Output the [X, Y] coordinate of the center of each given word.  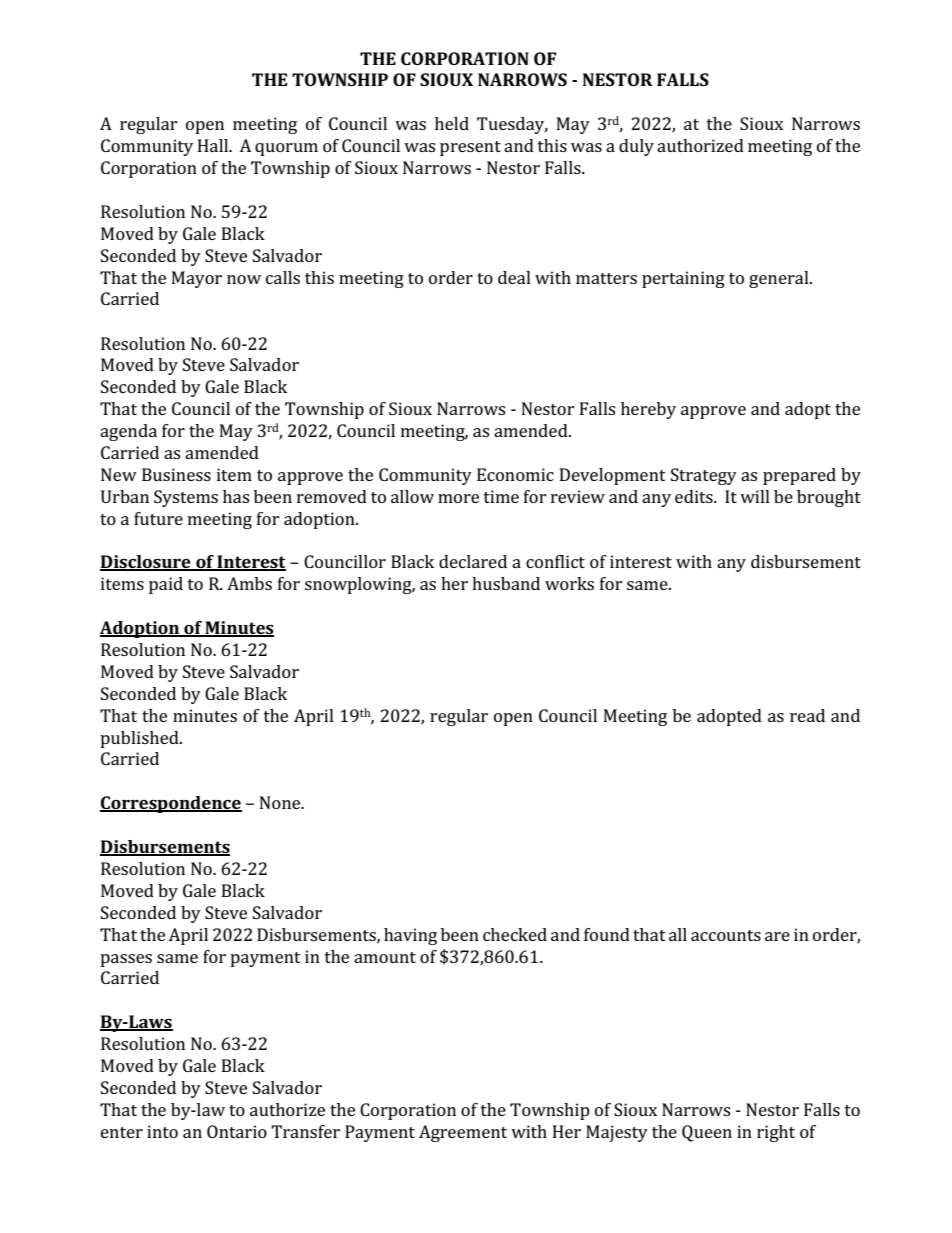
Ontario [237, 1131]
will [755, 496]
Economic [515, 474]
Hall [214, 145]
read [807, 715]
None [281, 802]
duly [636, 147]
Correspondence [171, 804]
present [470, 148]
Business [176, 474]
